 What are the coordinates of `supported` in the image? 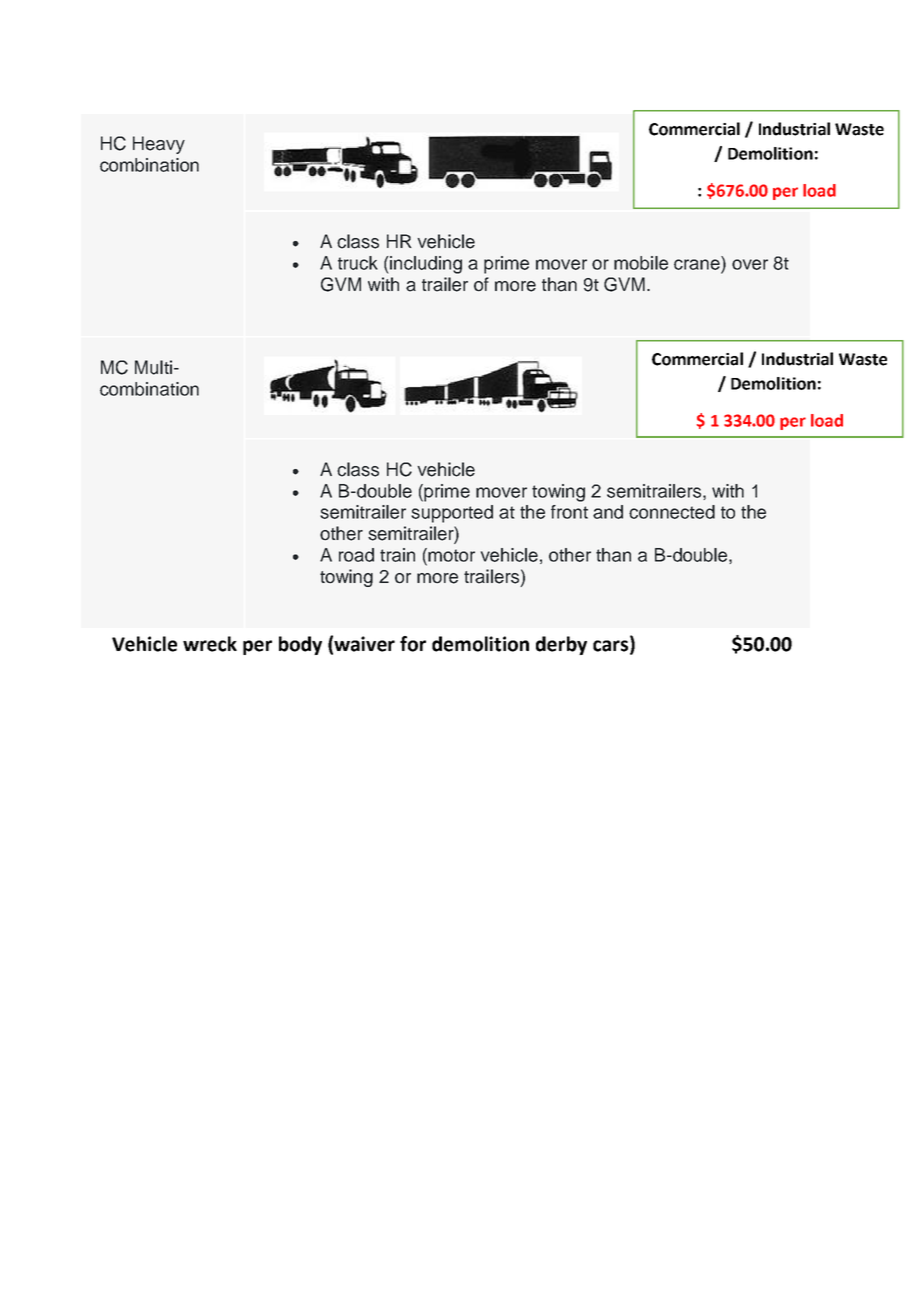 It's located at (452, 514).
